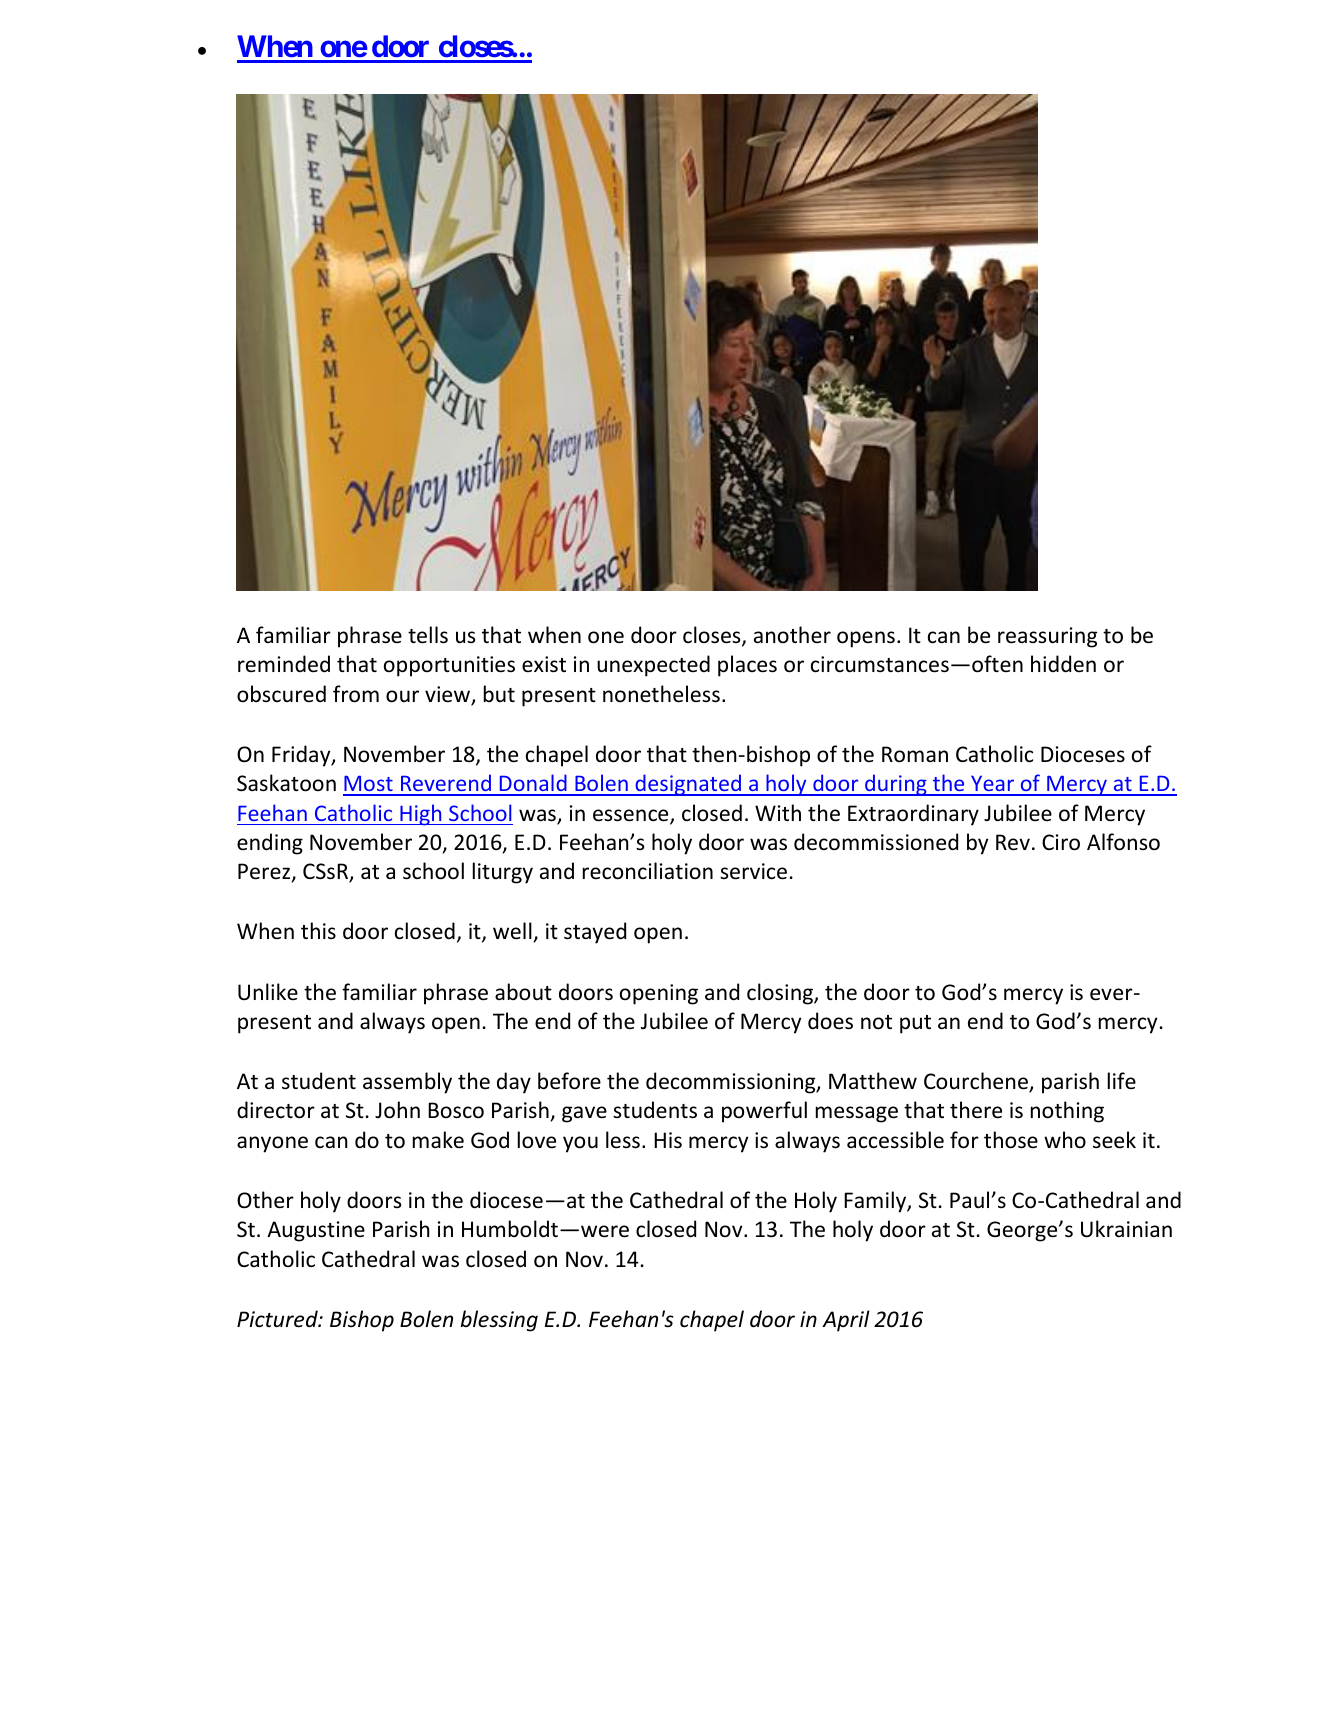 The width and height of the screenshot is (1340, 1734). What do you see at coordinates (648, 871) in the screenshot?
I see `reconciliation` at bounding box center [648, 871].
